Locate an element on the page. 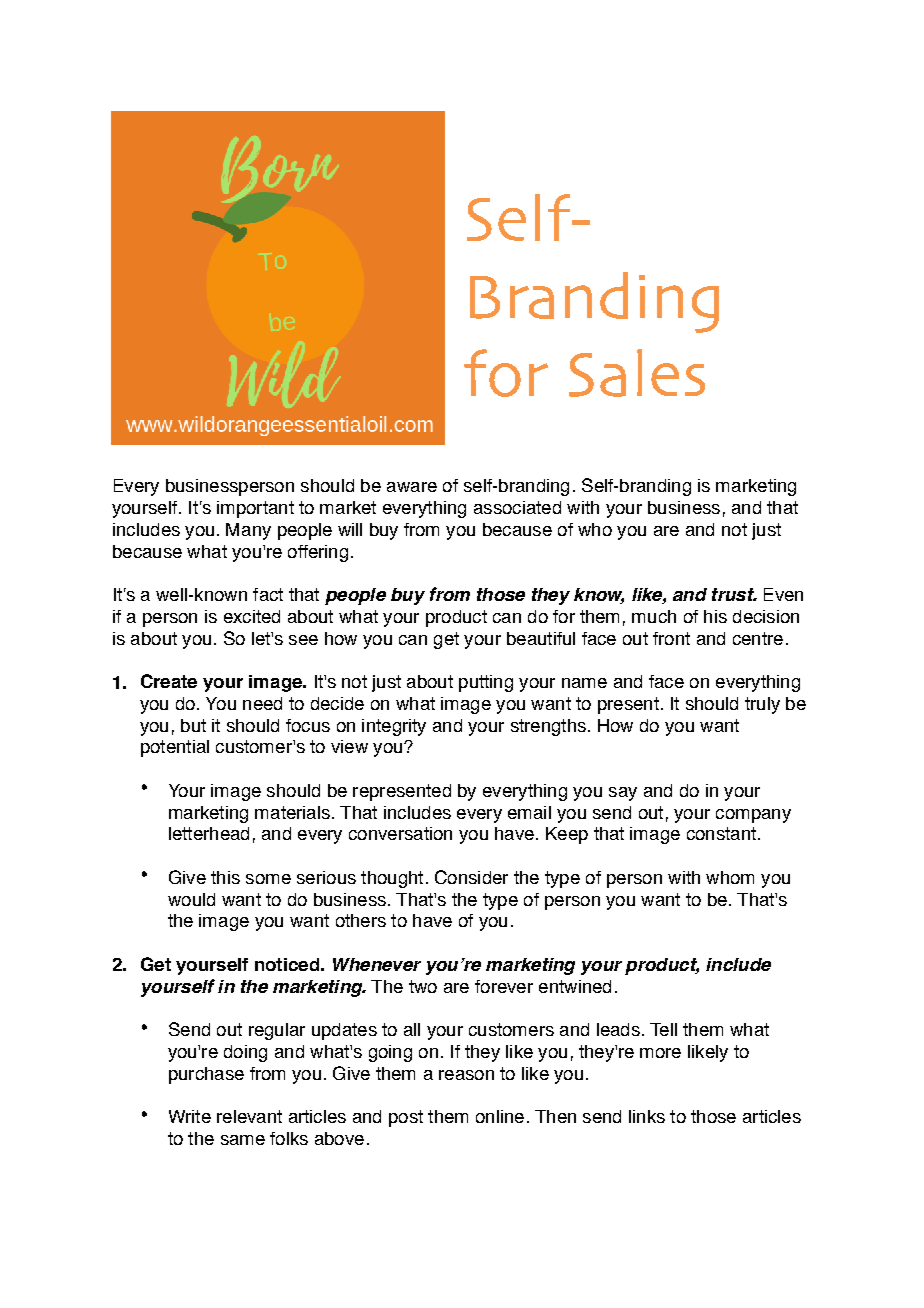 The image size is (924, 1308). materials is located at coordinates (292, 812).
